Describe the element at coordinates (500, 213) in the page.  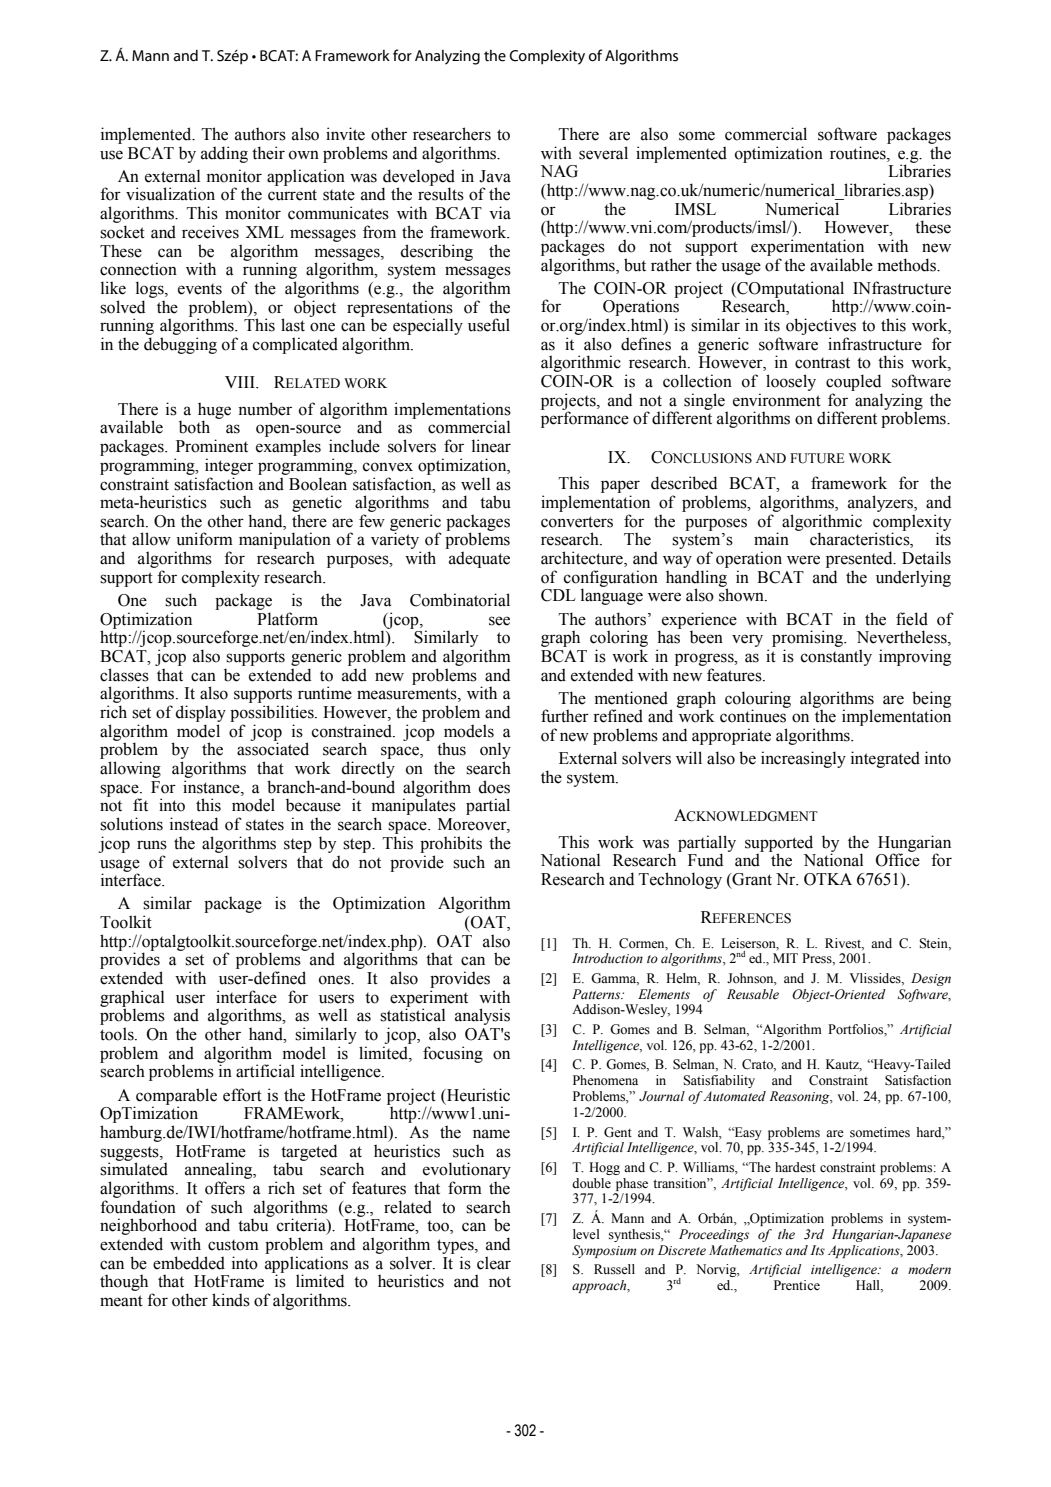
I see `via` at that location.
